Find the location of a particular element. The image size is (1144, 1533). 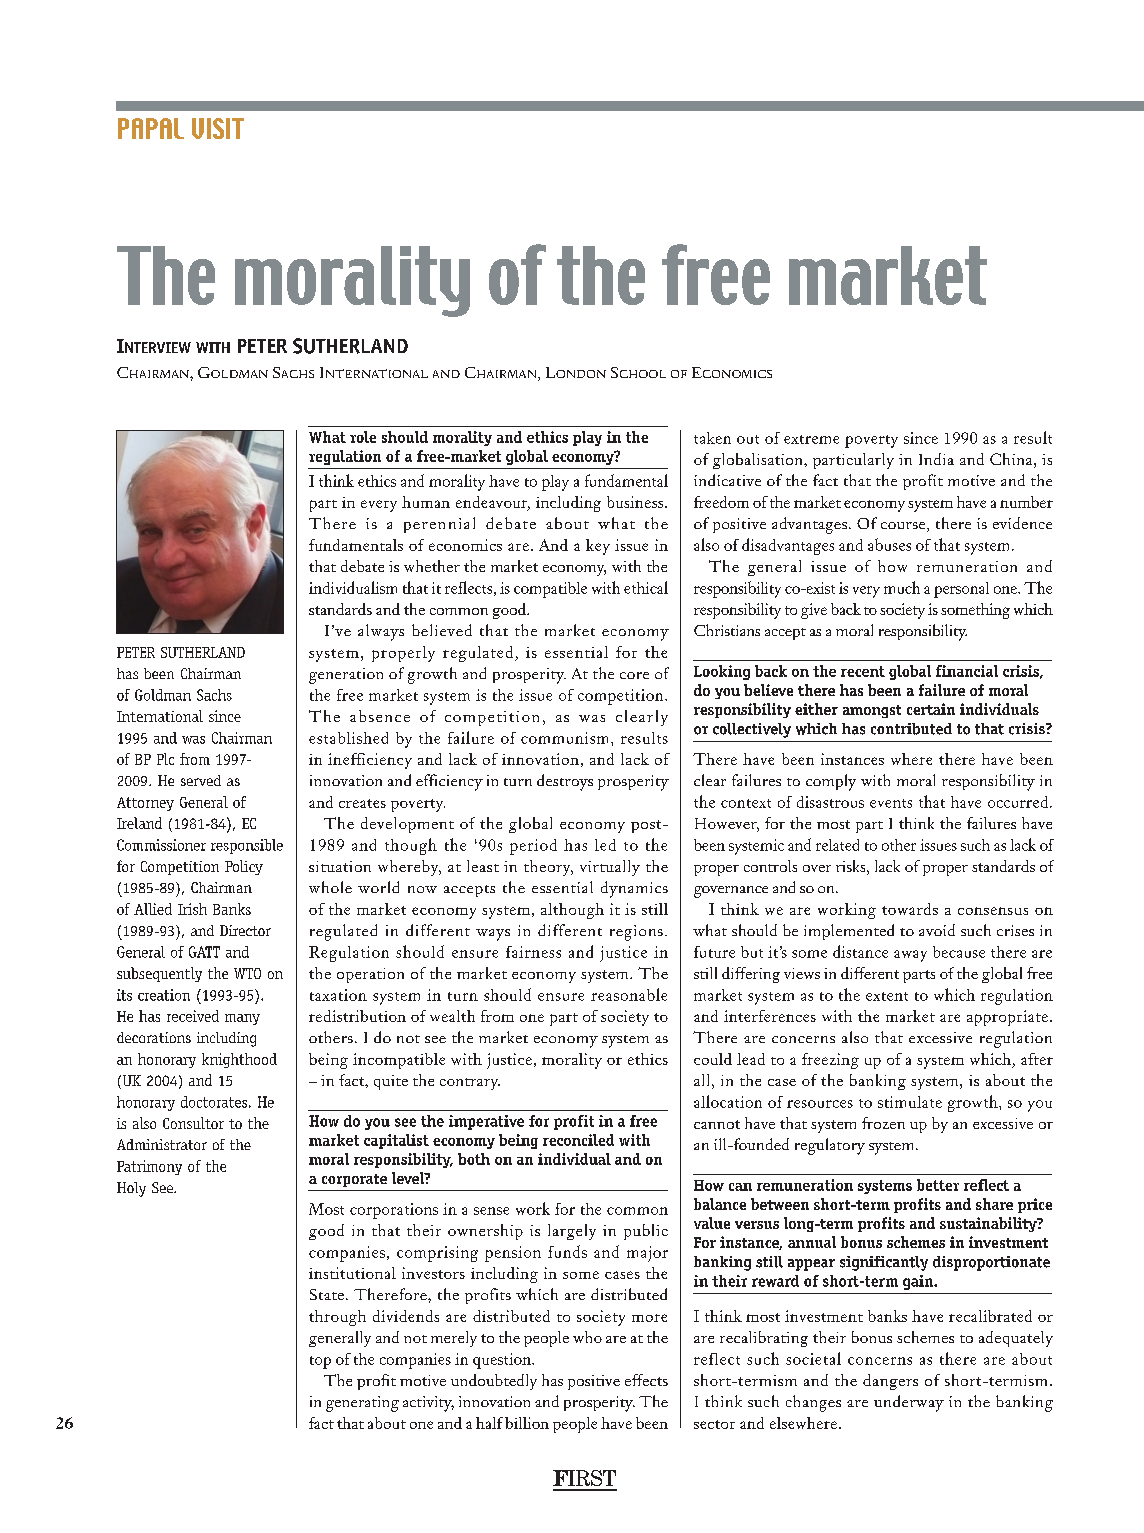

events is located at coordinates (891, 803).
